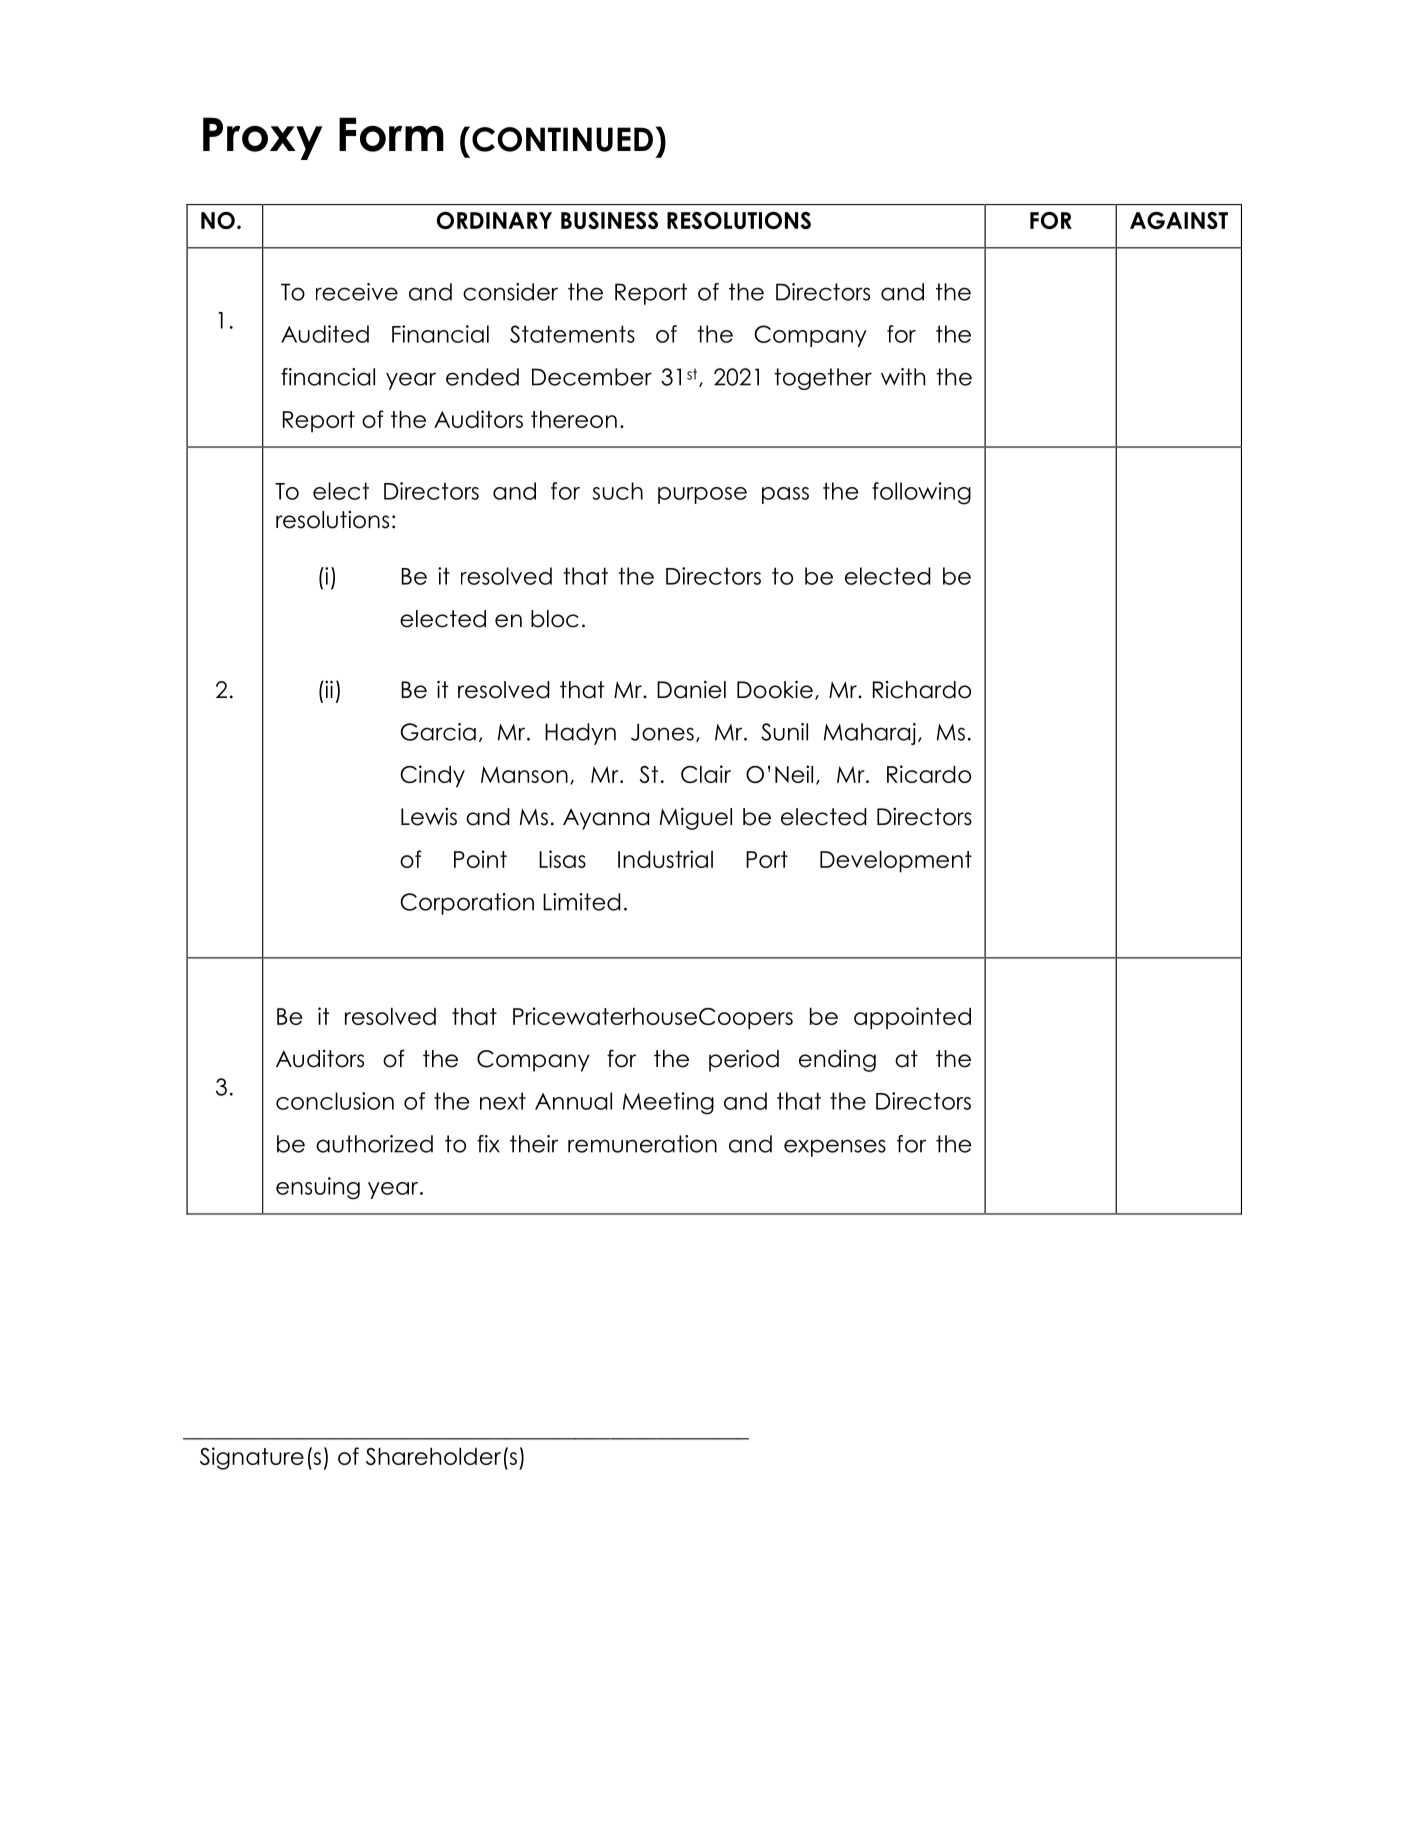  I want to click on remuneration, so click(642, 1144).
